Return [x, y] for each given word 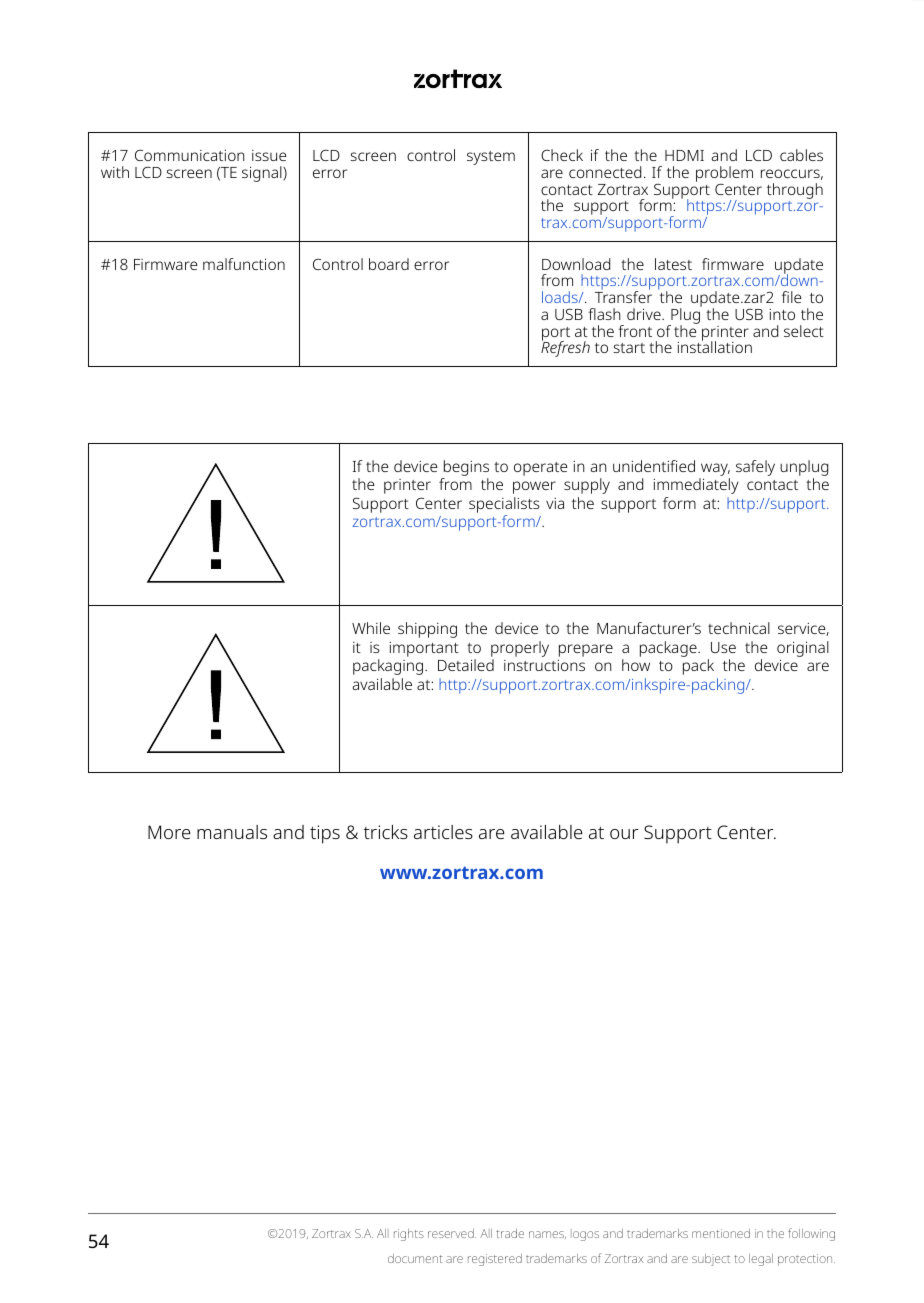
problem [724, 175]
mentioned [721, 1233]
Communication [190, 155]
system [491, 158]
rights [409, 1235]
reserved [452, 1233]
